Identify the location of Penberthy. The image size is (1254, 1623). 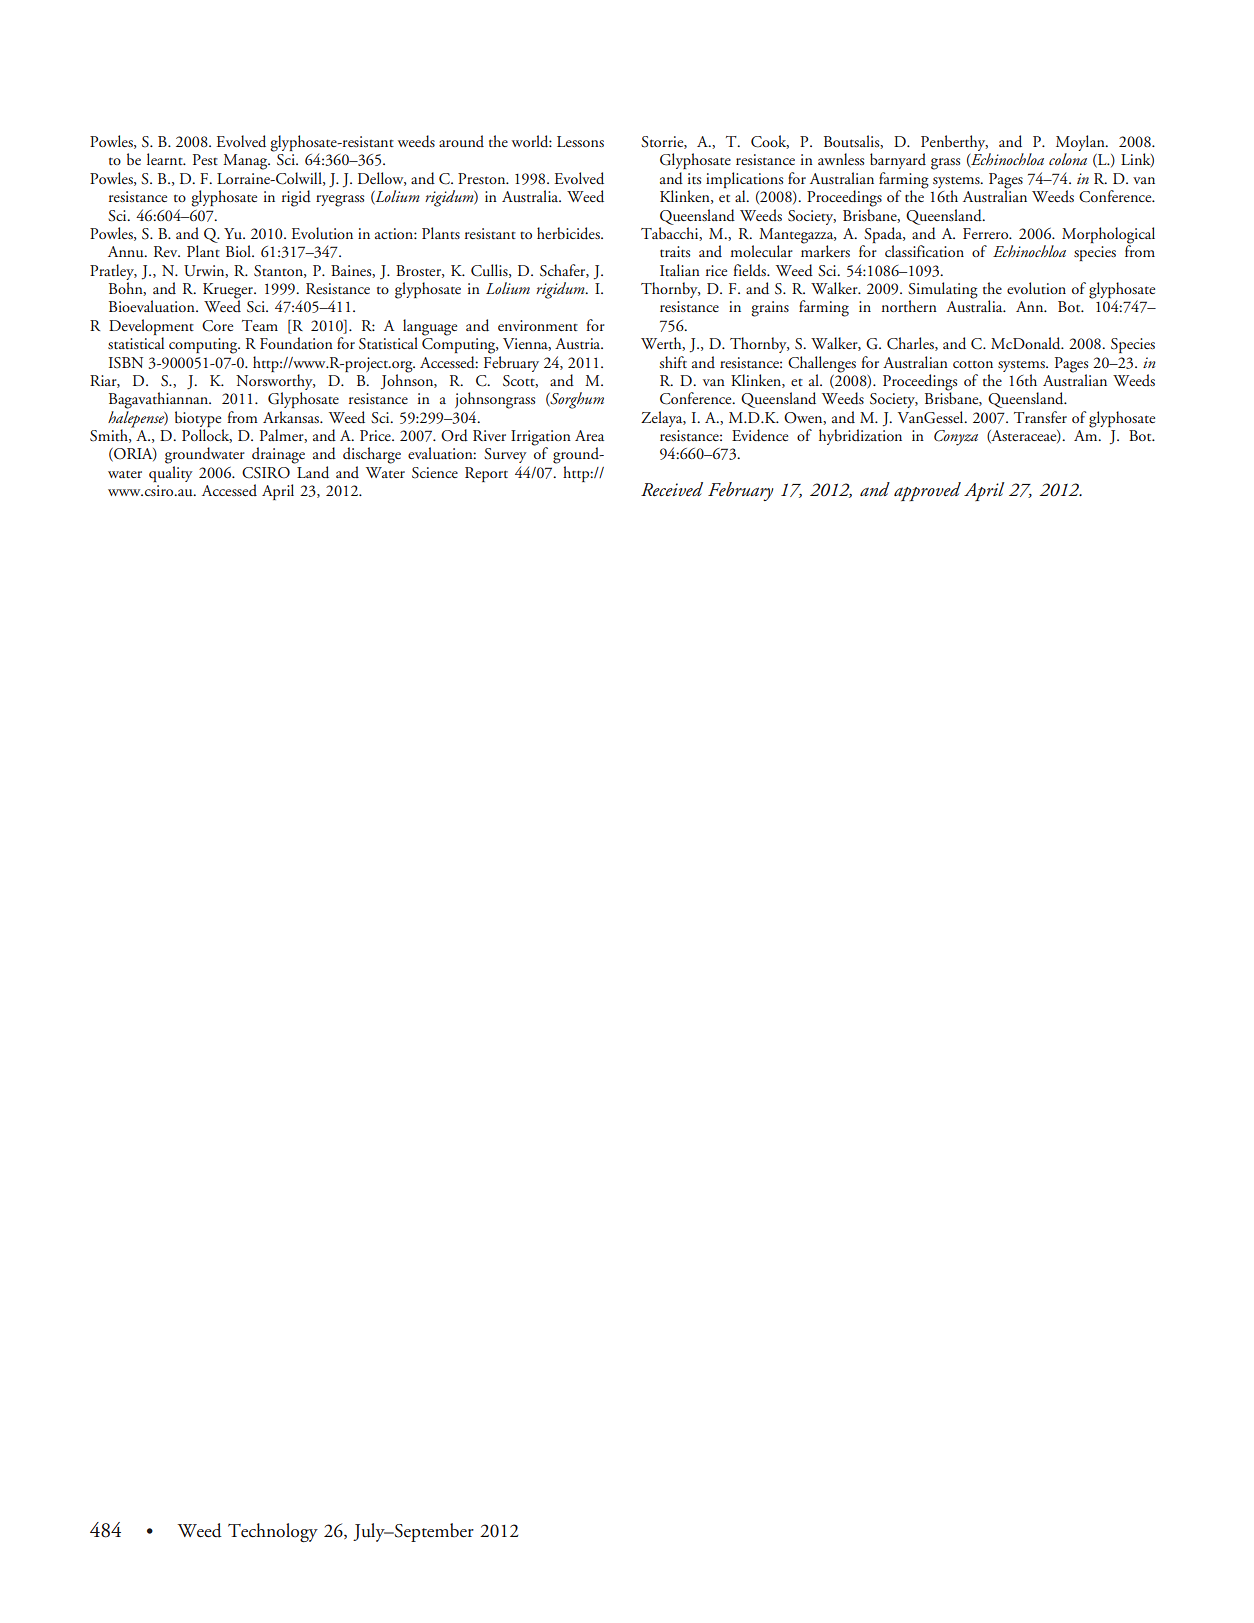
(954, 143).
